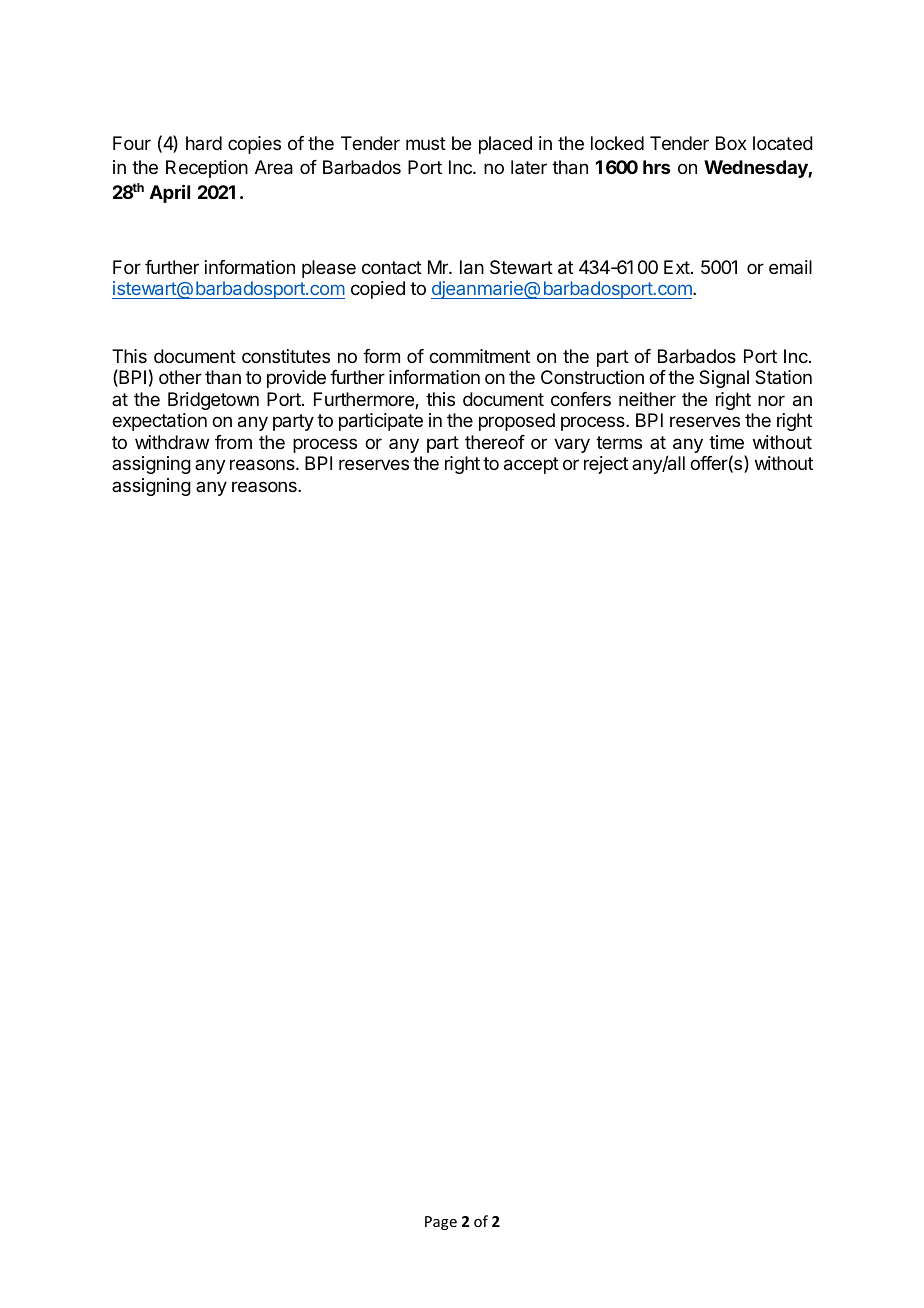 The image size is (924, 1308). Describe the element at coordinates (731, 143) in the screenshot. I see `Box` at that location.
